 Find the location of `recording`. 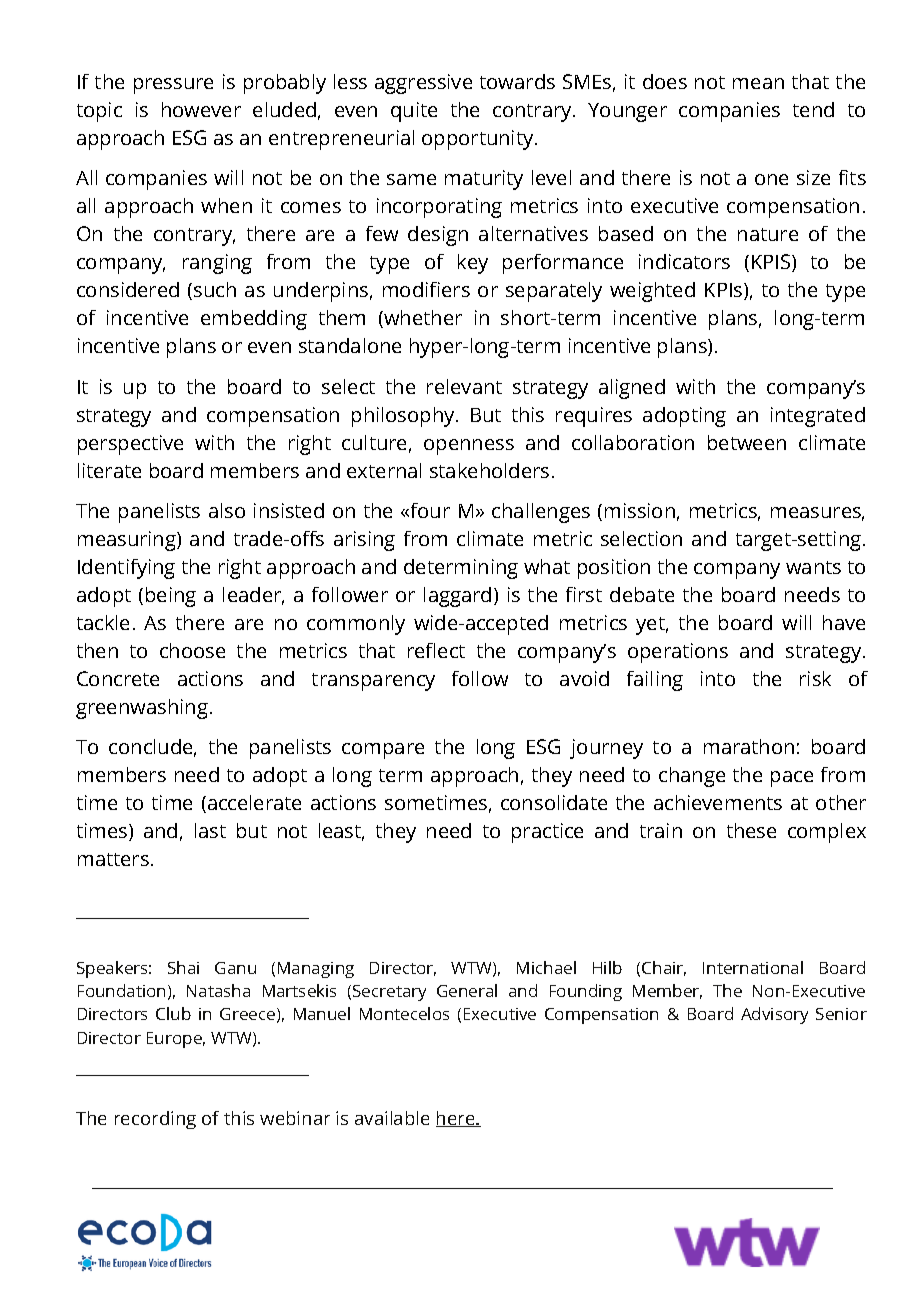

recording is located at coordinates (155, 1120).
